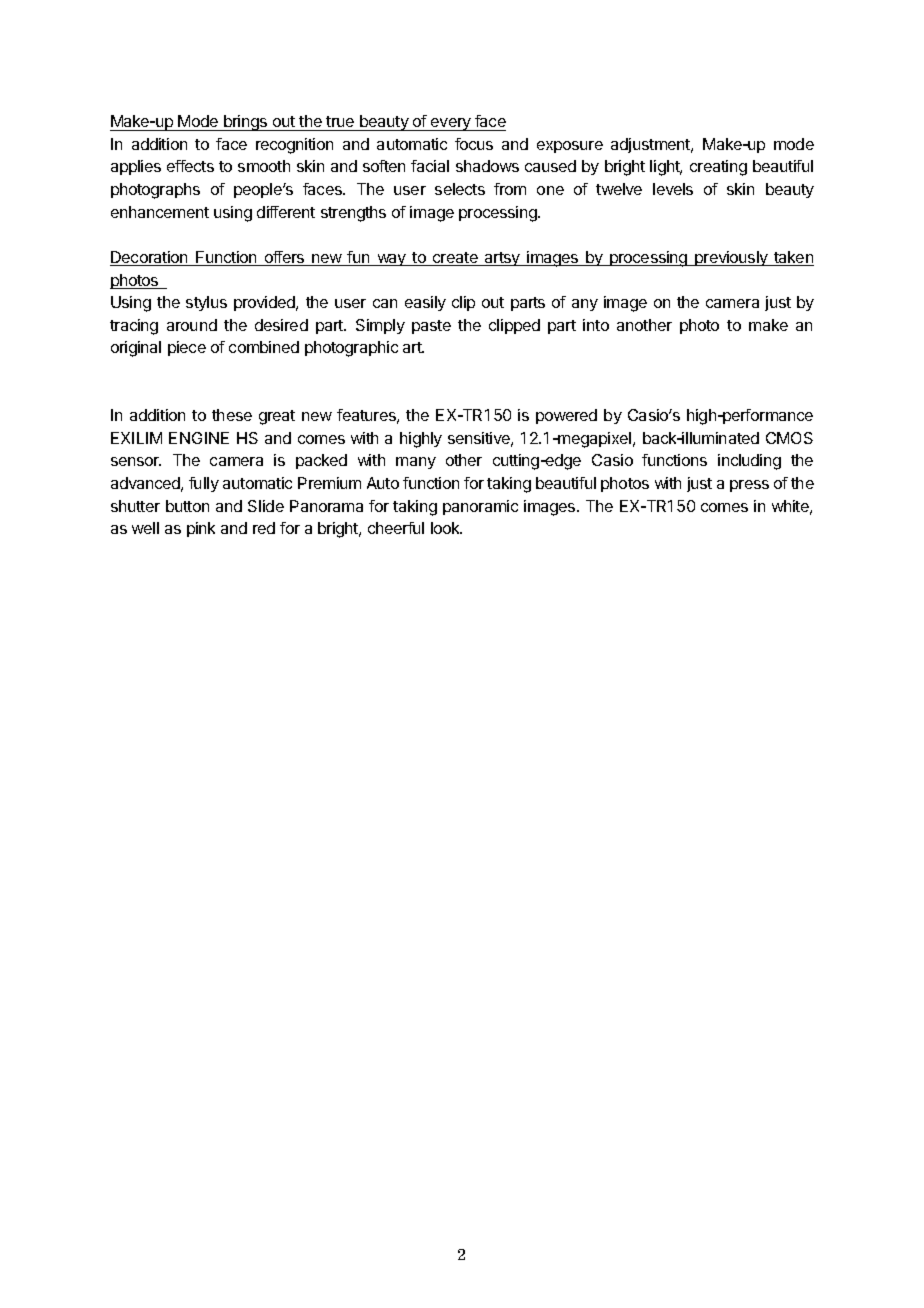 Image resolution: width=924 pixels, height=1308 pixels. What do you see at coordinates (596, 325) in the page?
I see `into` at bounding box center [596, 325].
